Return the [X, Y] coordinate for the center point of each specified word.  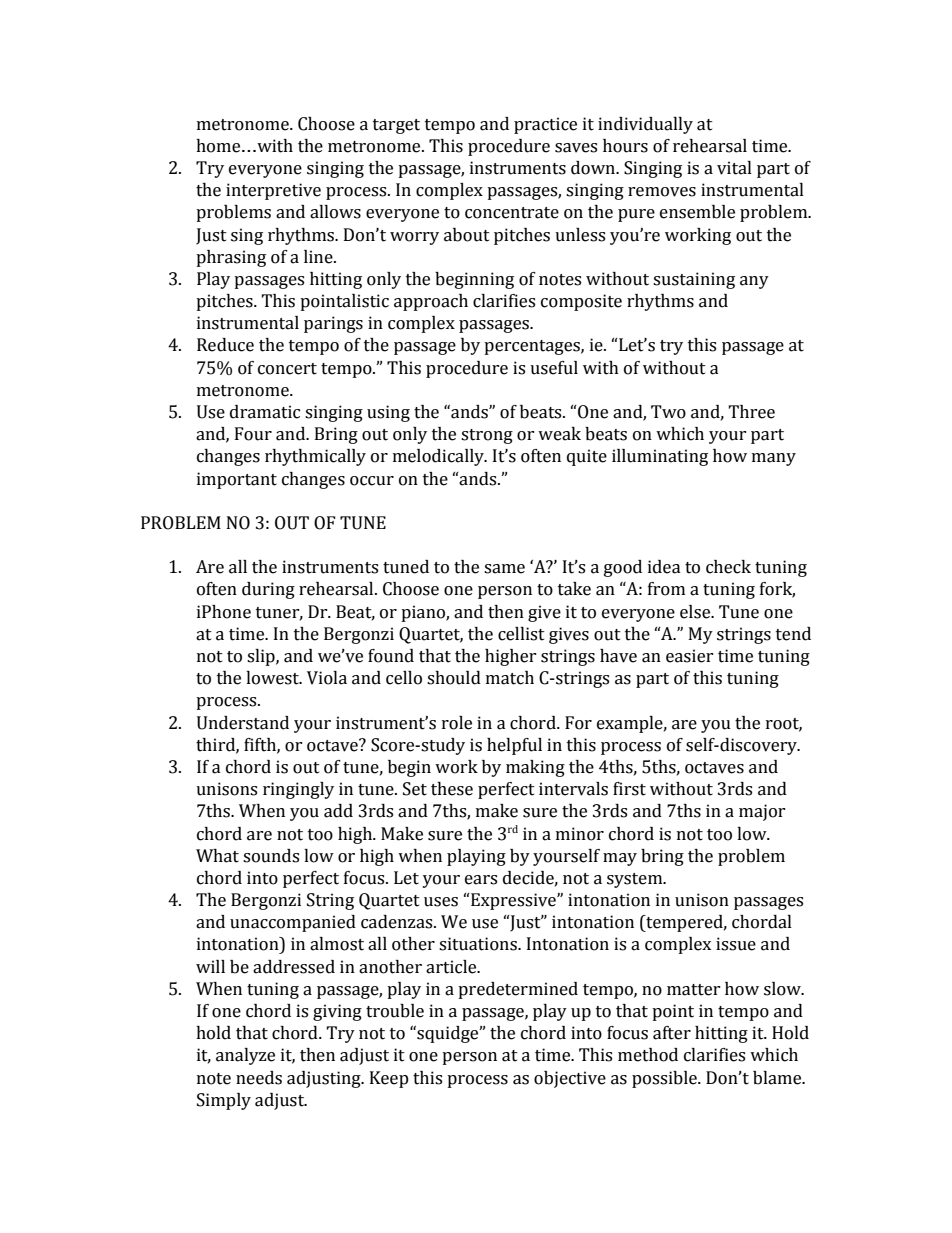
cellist [521, 634]
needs [259, 1078]
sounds [271, 856]
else [696, 612]
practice [545, 125]
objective [570, 1079]
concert [287, 369]
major [762, 812]
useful [554, 368]
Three [751, 412]
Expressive [513, 901]
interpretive [273, 191]
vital [734, 168]
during [268, 590]
